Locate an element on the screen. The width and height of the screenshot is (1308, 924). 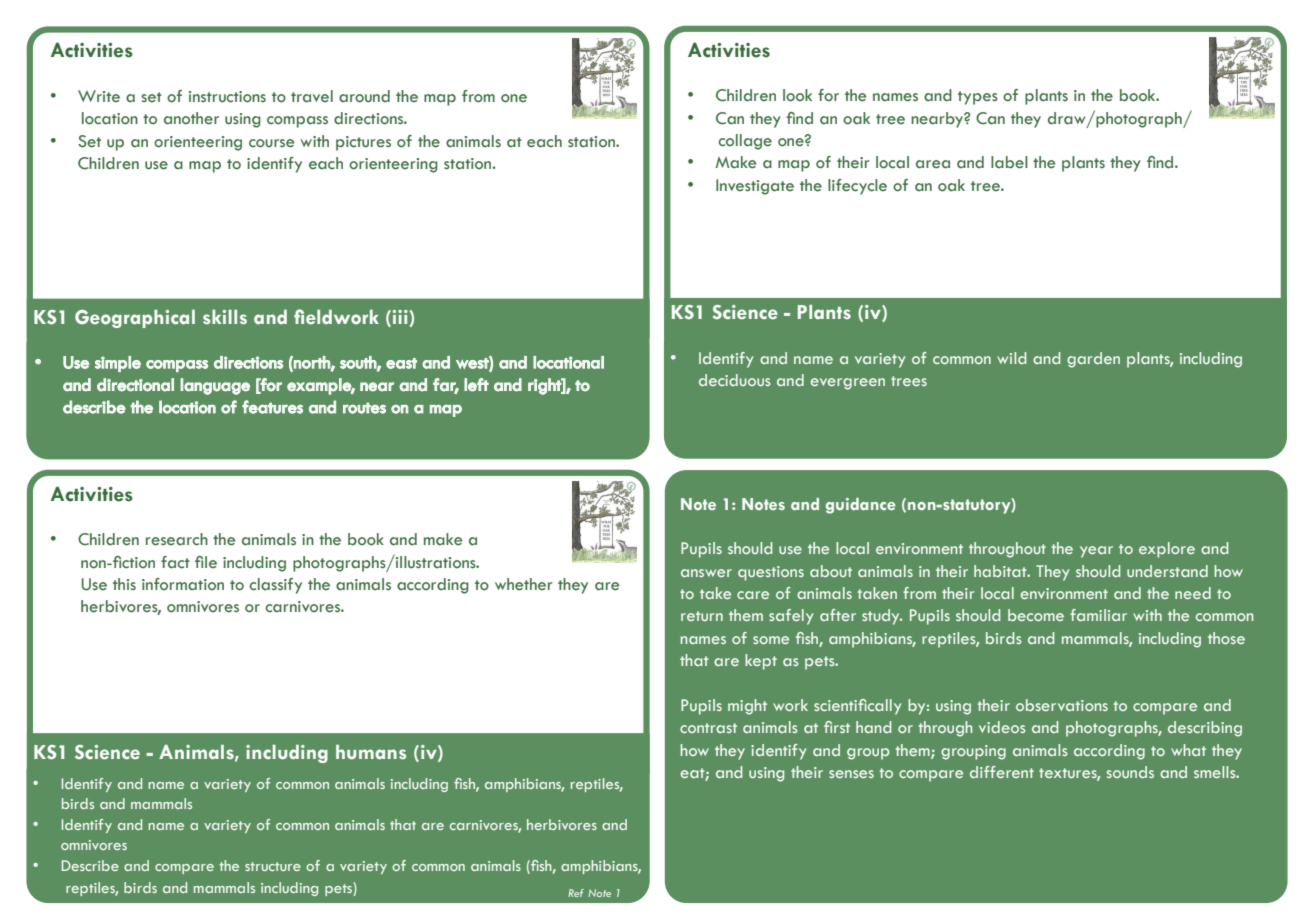
structure is located at coordinates (273, 866).
